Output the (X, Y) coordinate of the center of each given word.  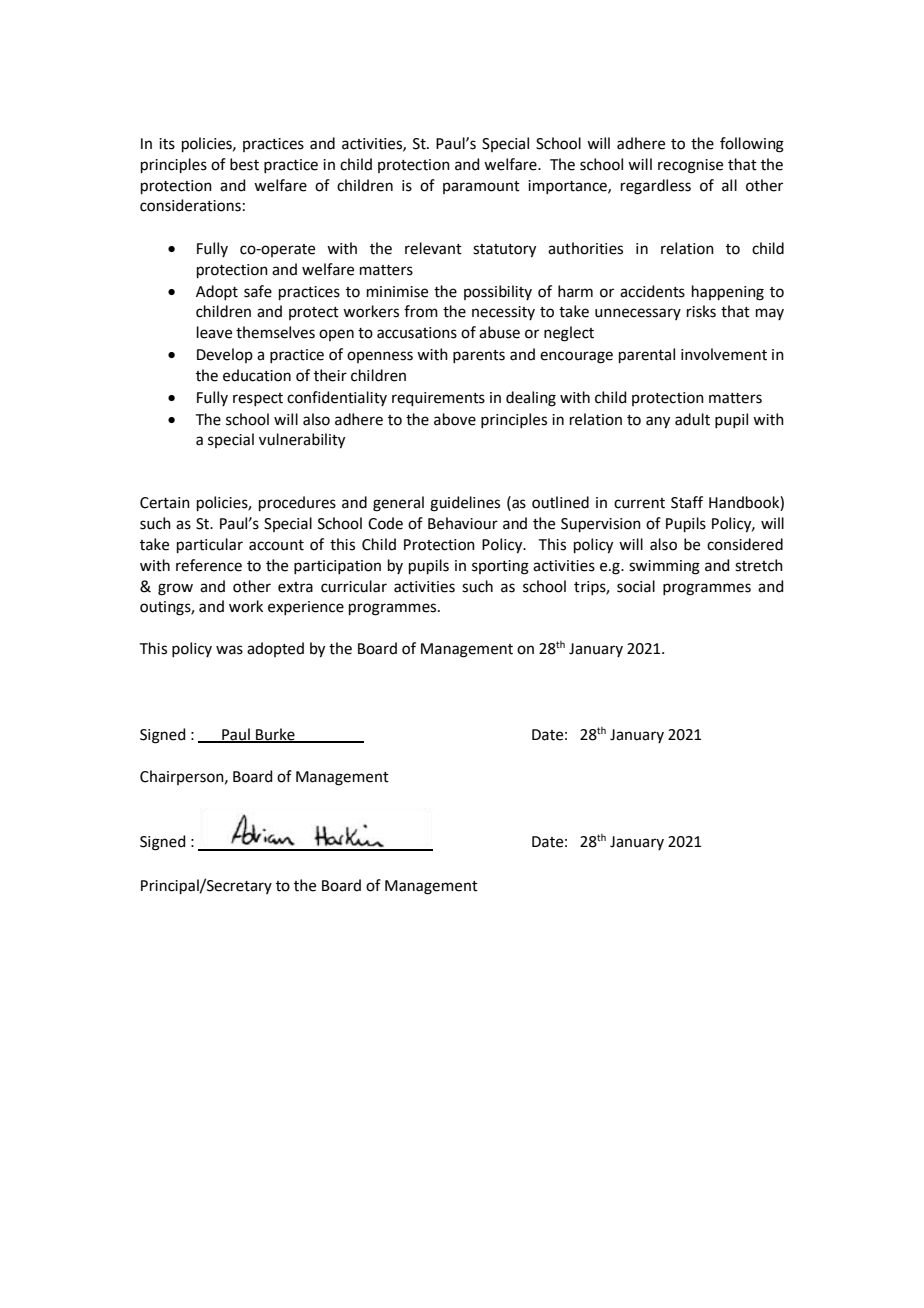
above (455, 419)
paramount (481, 187)
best (244, 164)
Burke (275, 735)
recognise (690, 166)
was (229, 650)
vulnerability (302, 441)
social (636, 586)
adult (692, 419)
